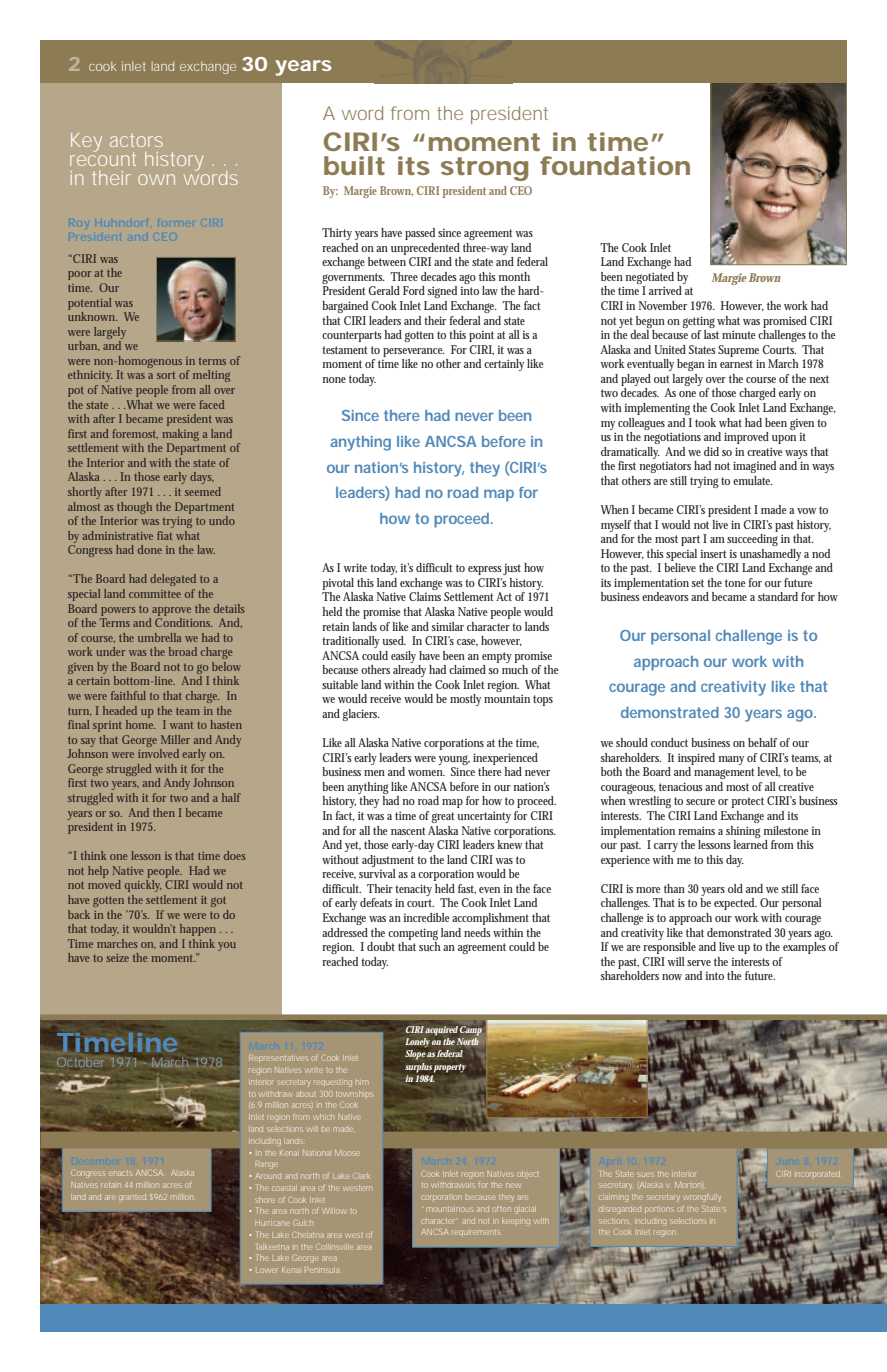  I want to click on passed, so click(420, 234).
